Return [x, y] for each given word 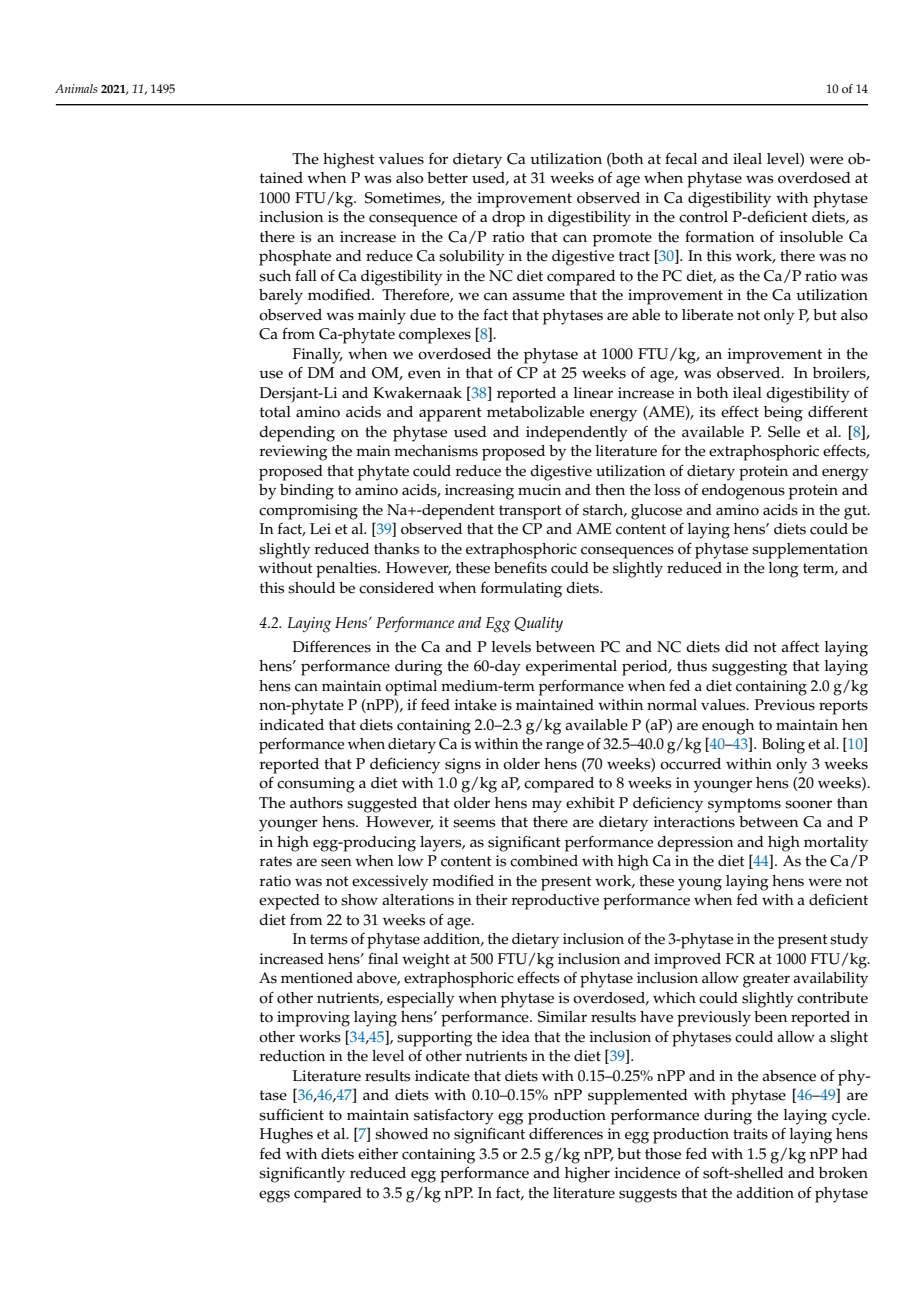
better [447, 178]
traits [750, 1134]
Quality [538, 625]
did [736, 646]
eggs [274, 1196]
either [378, 1154]
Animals [76, 88]
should [311, 588]
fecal [681, 158]
